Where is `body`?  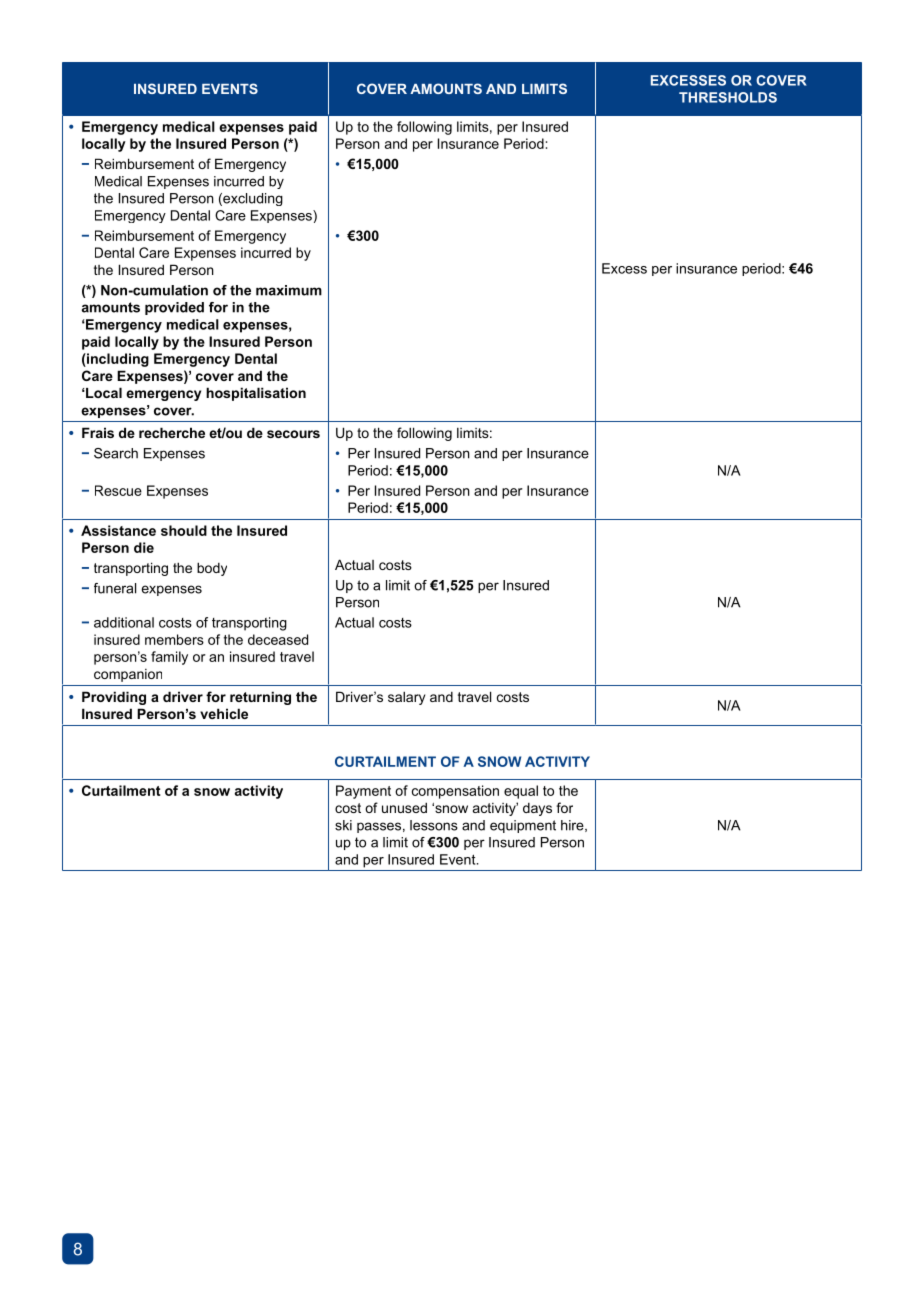 body is located at coordinates (212, 569).
